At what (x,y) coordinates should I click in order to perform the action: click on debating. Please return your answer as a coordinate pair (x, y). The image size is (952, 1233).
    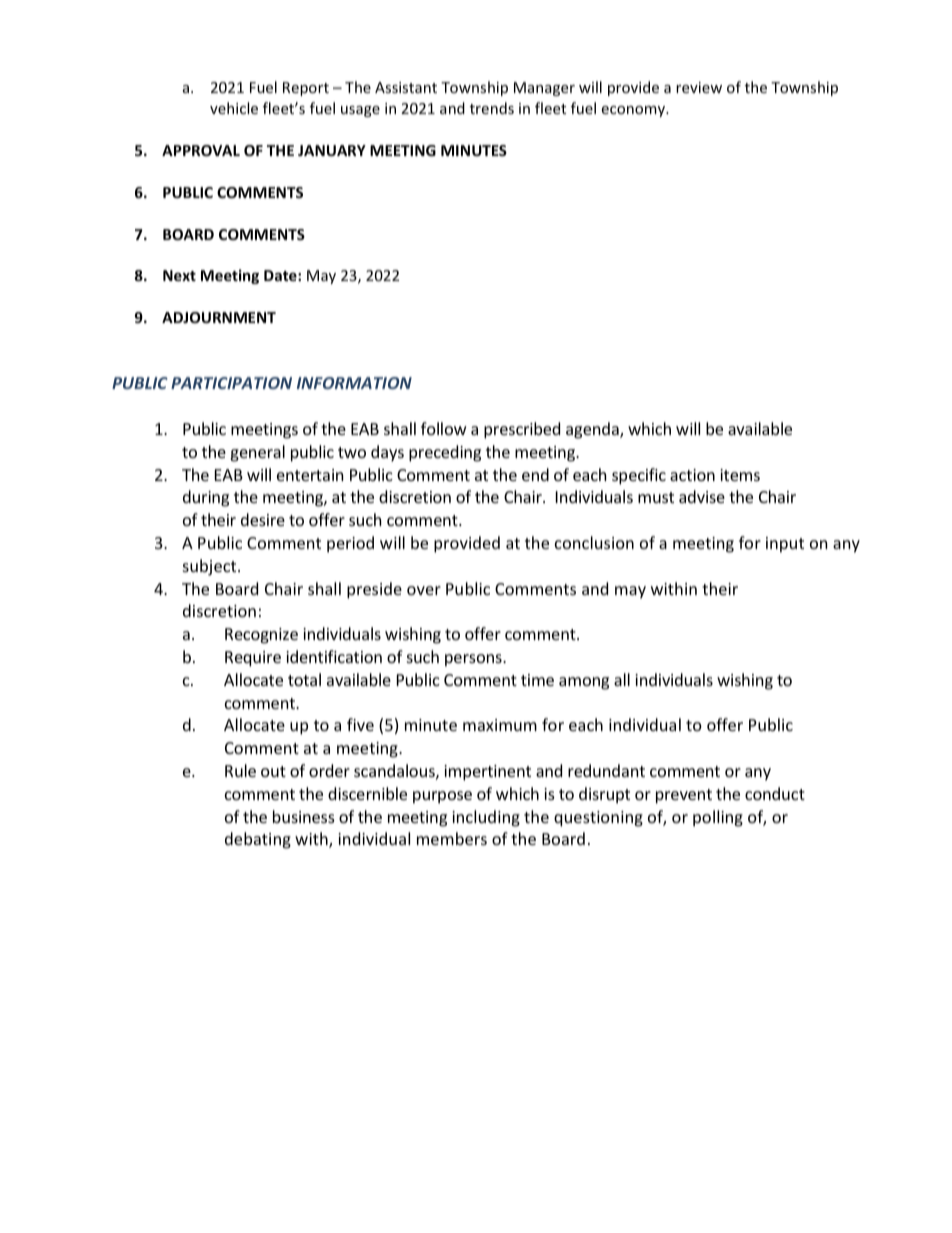
    Looking at the image, I should click on (258, 840).
